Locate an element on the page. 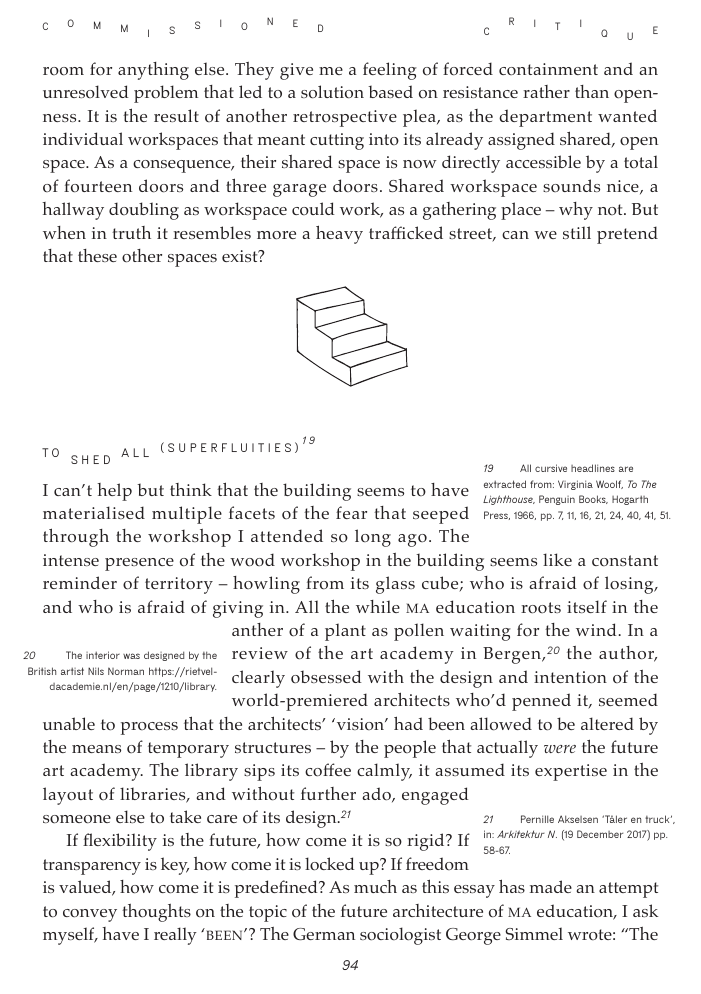 This page has height=994, width=701. fear is located at coordinates (351, 512).
